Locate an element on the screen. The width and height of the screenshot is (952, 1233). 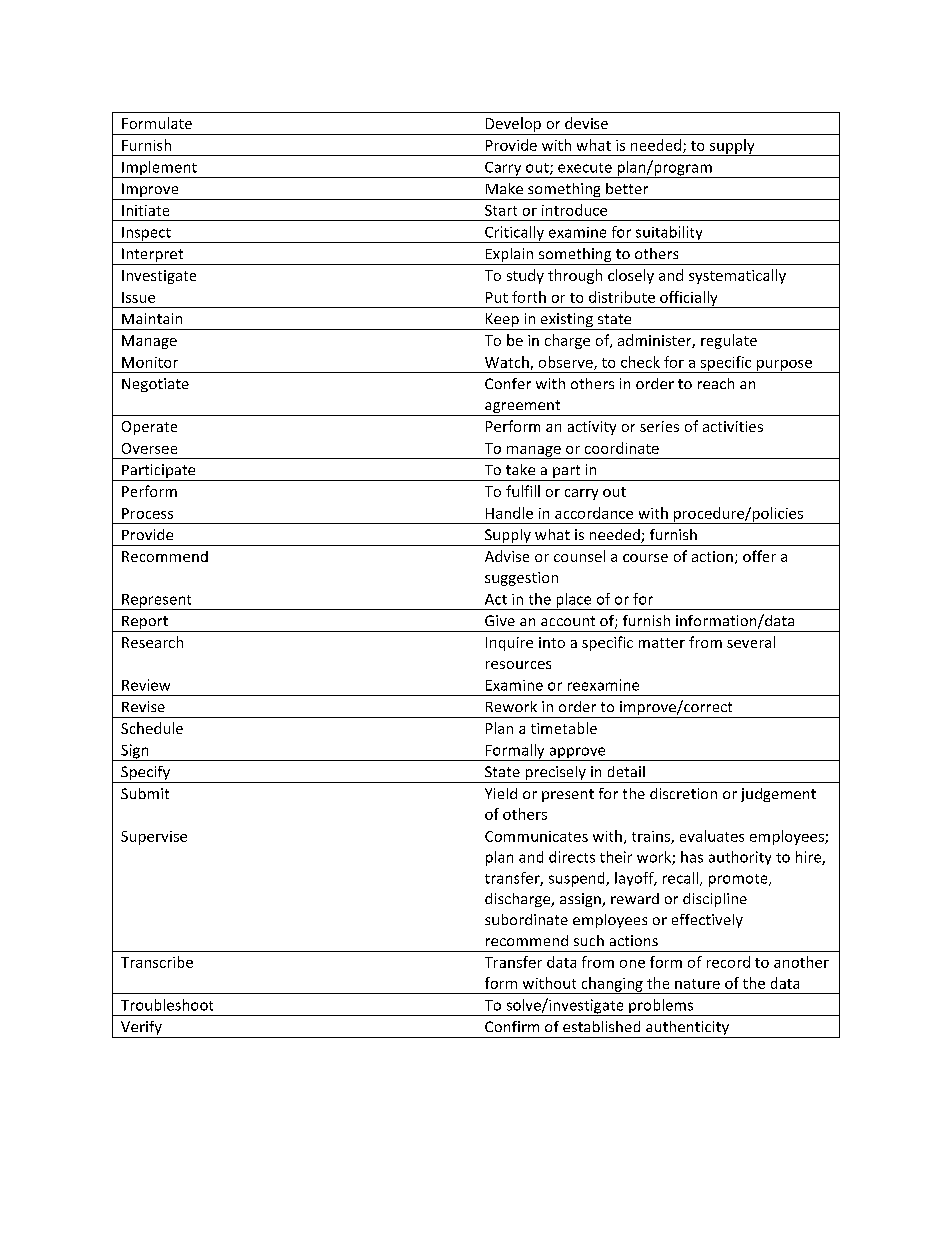
nature is located at coordinates (697, 984).
